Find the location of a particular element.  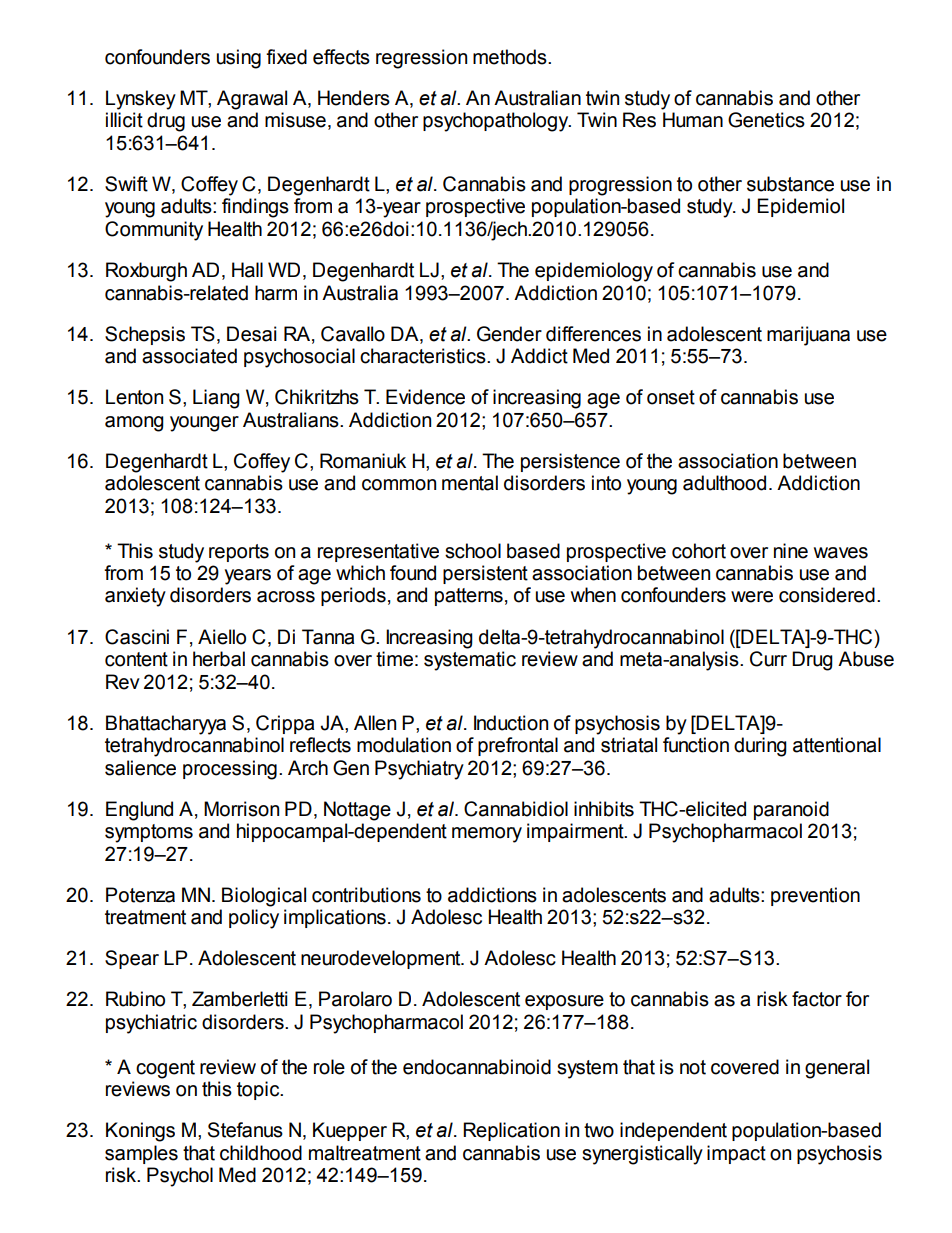

herbal is located at coordinates (219, 659).
